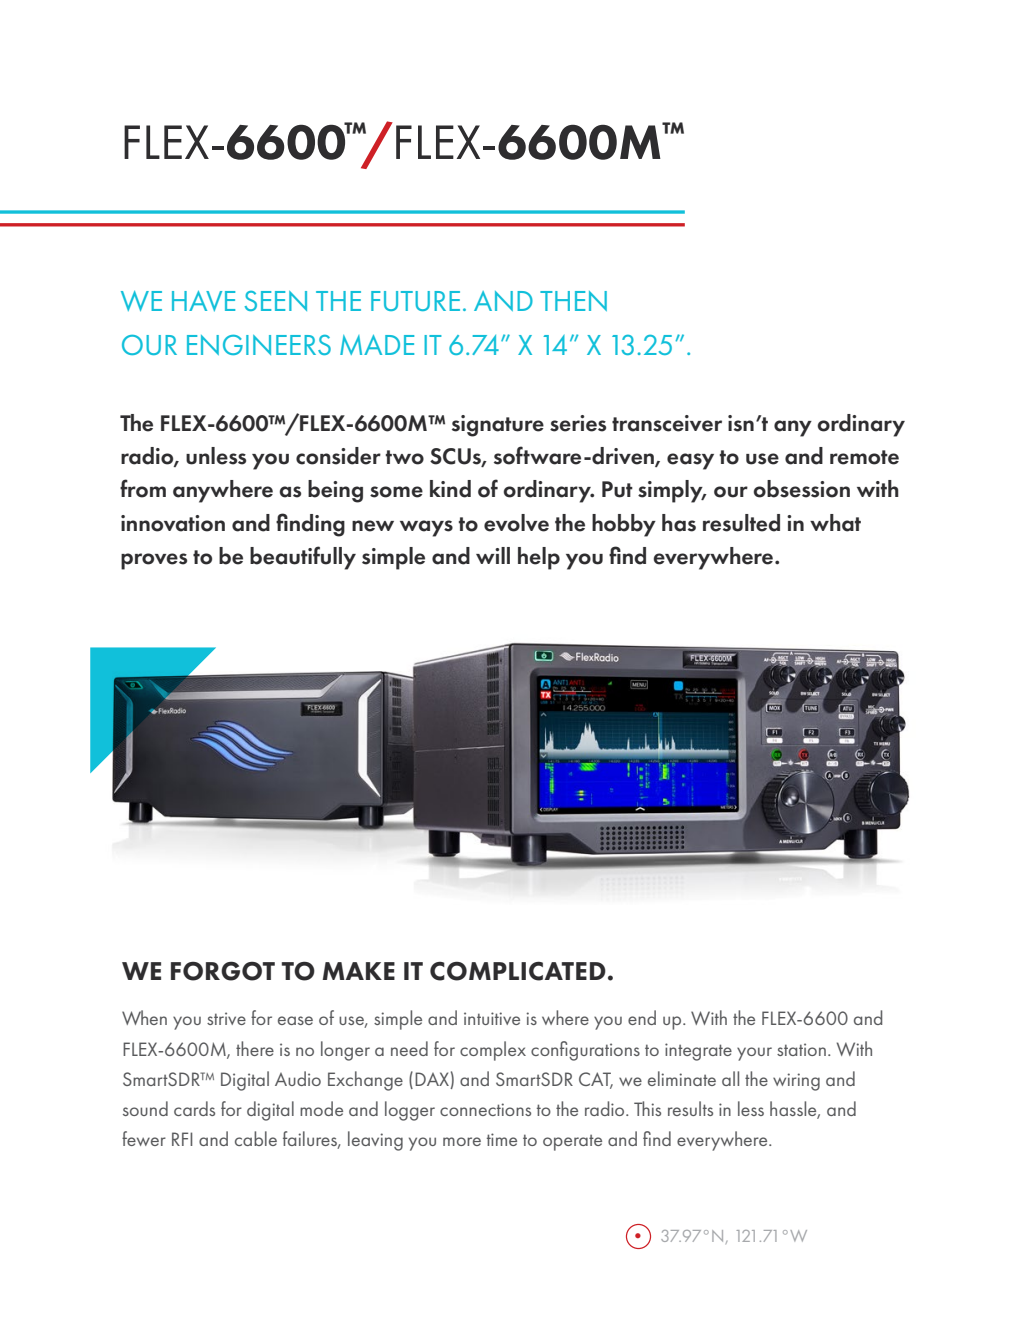  I want to click on transceiver, so click(667, 423).
